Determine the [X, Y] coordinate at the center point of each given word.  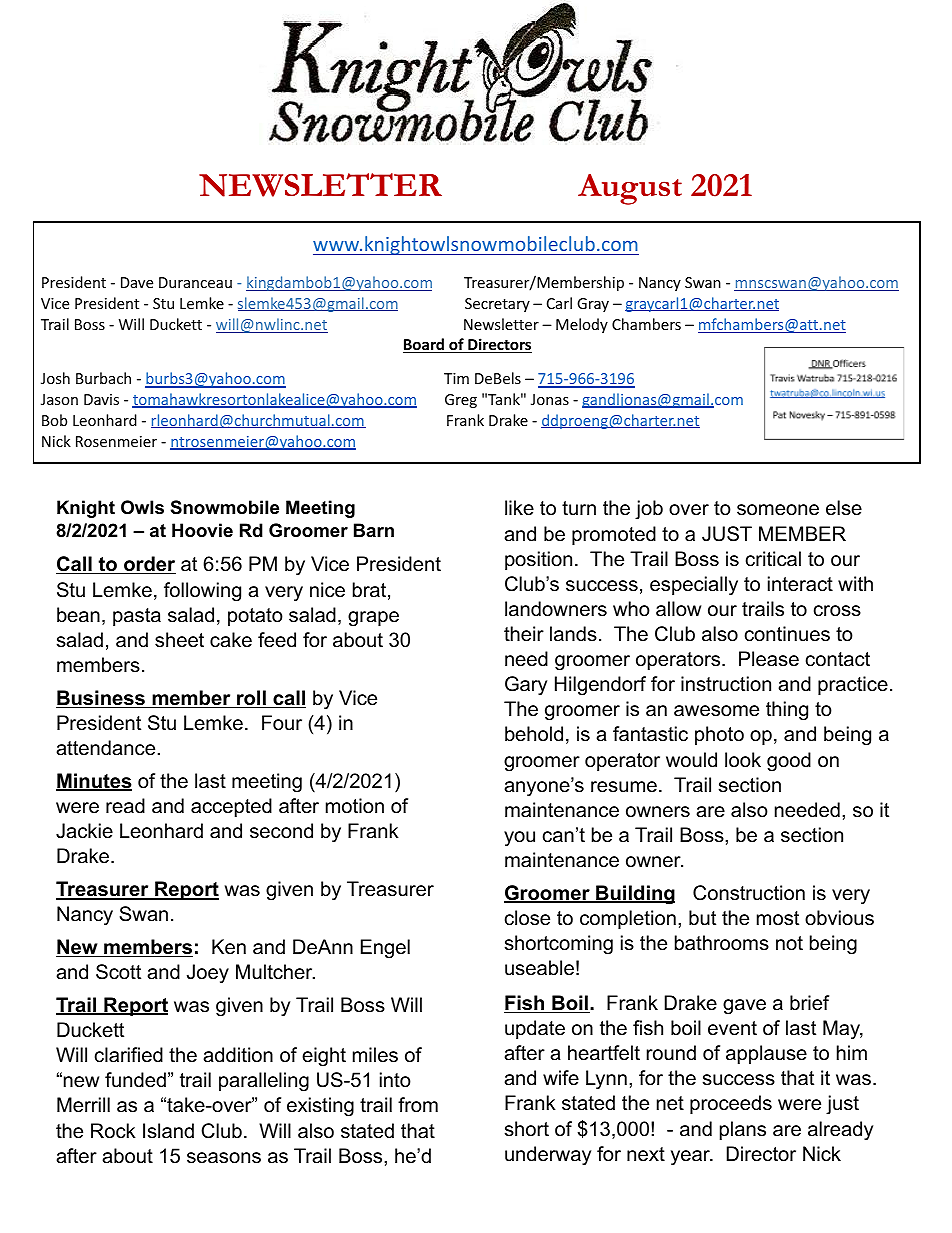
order [149, 565]
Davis [101, 399]
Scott [118, 972]
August [630, 189]
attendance [105, 748]
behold [534, 734]
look [743, 760]
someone [778, 510]
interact [800, 584]
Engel [385, 949]
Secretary [497, 305]
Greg [461, 401]
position [538, 560]
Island [168, 1131]
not [789, 943]
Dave [137, 282]
